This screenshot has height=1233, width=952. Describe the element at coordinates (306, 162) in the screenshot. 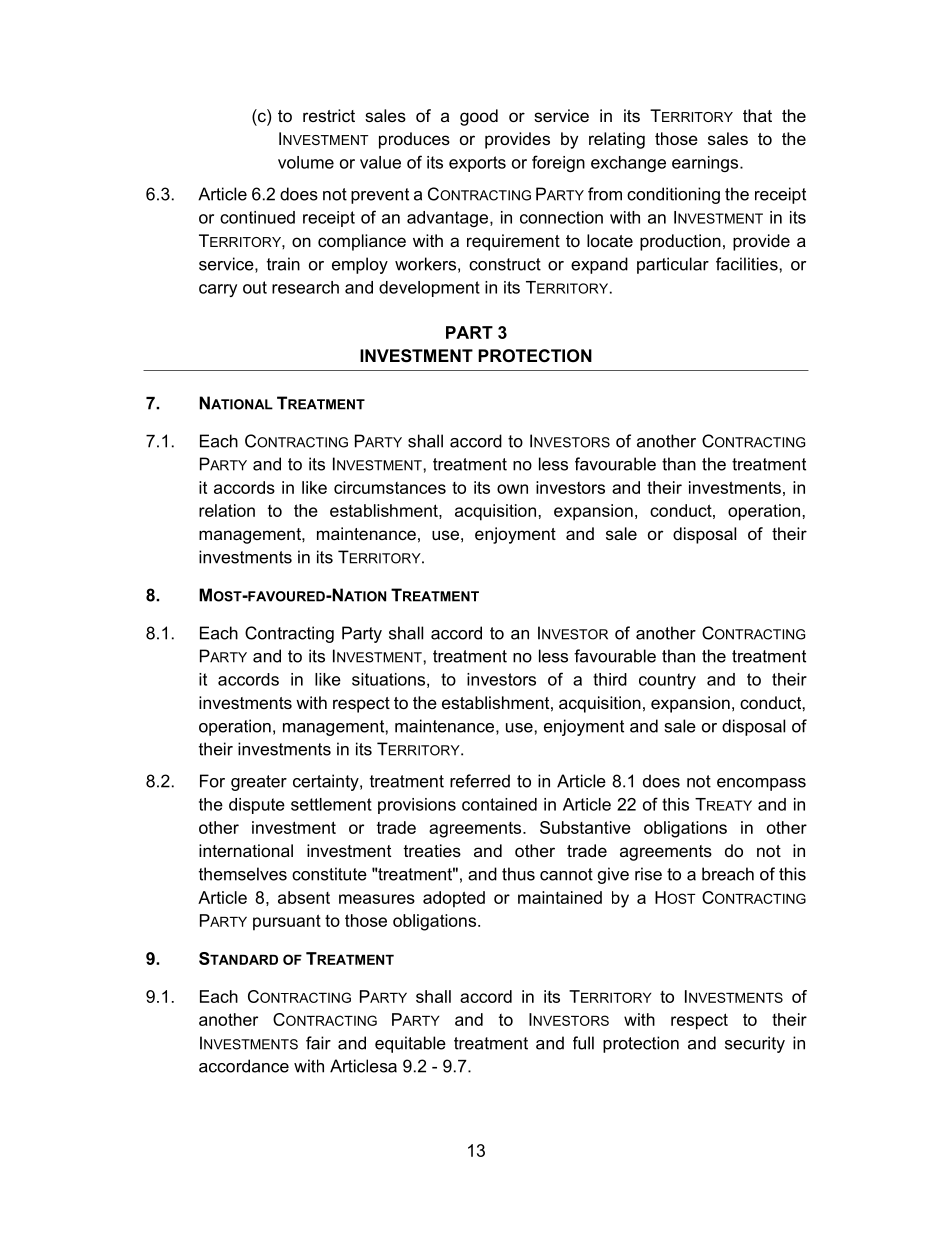

I see `volume` at that location.
